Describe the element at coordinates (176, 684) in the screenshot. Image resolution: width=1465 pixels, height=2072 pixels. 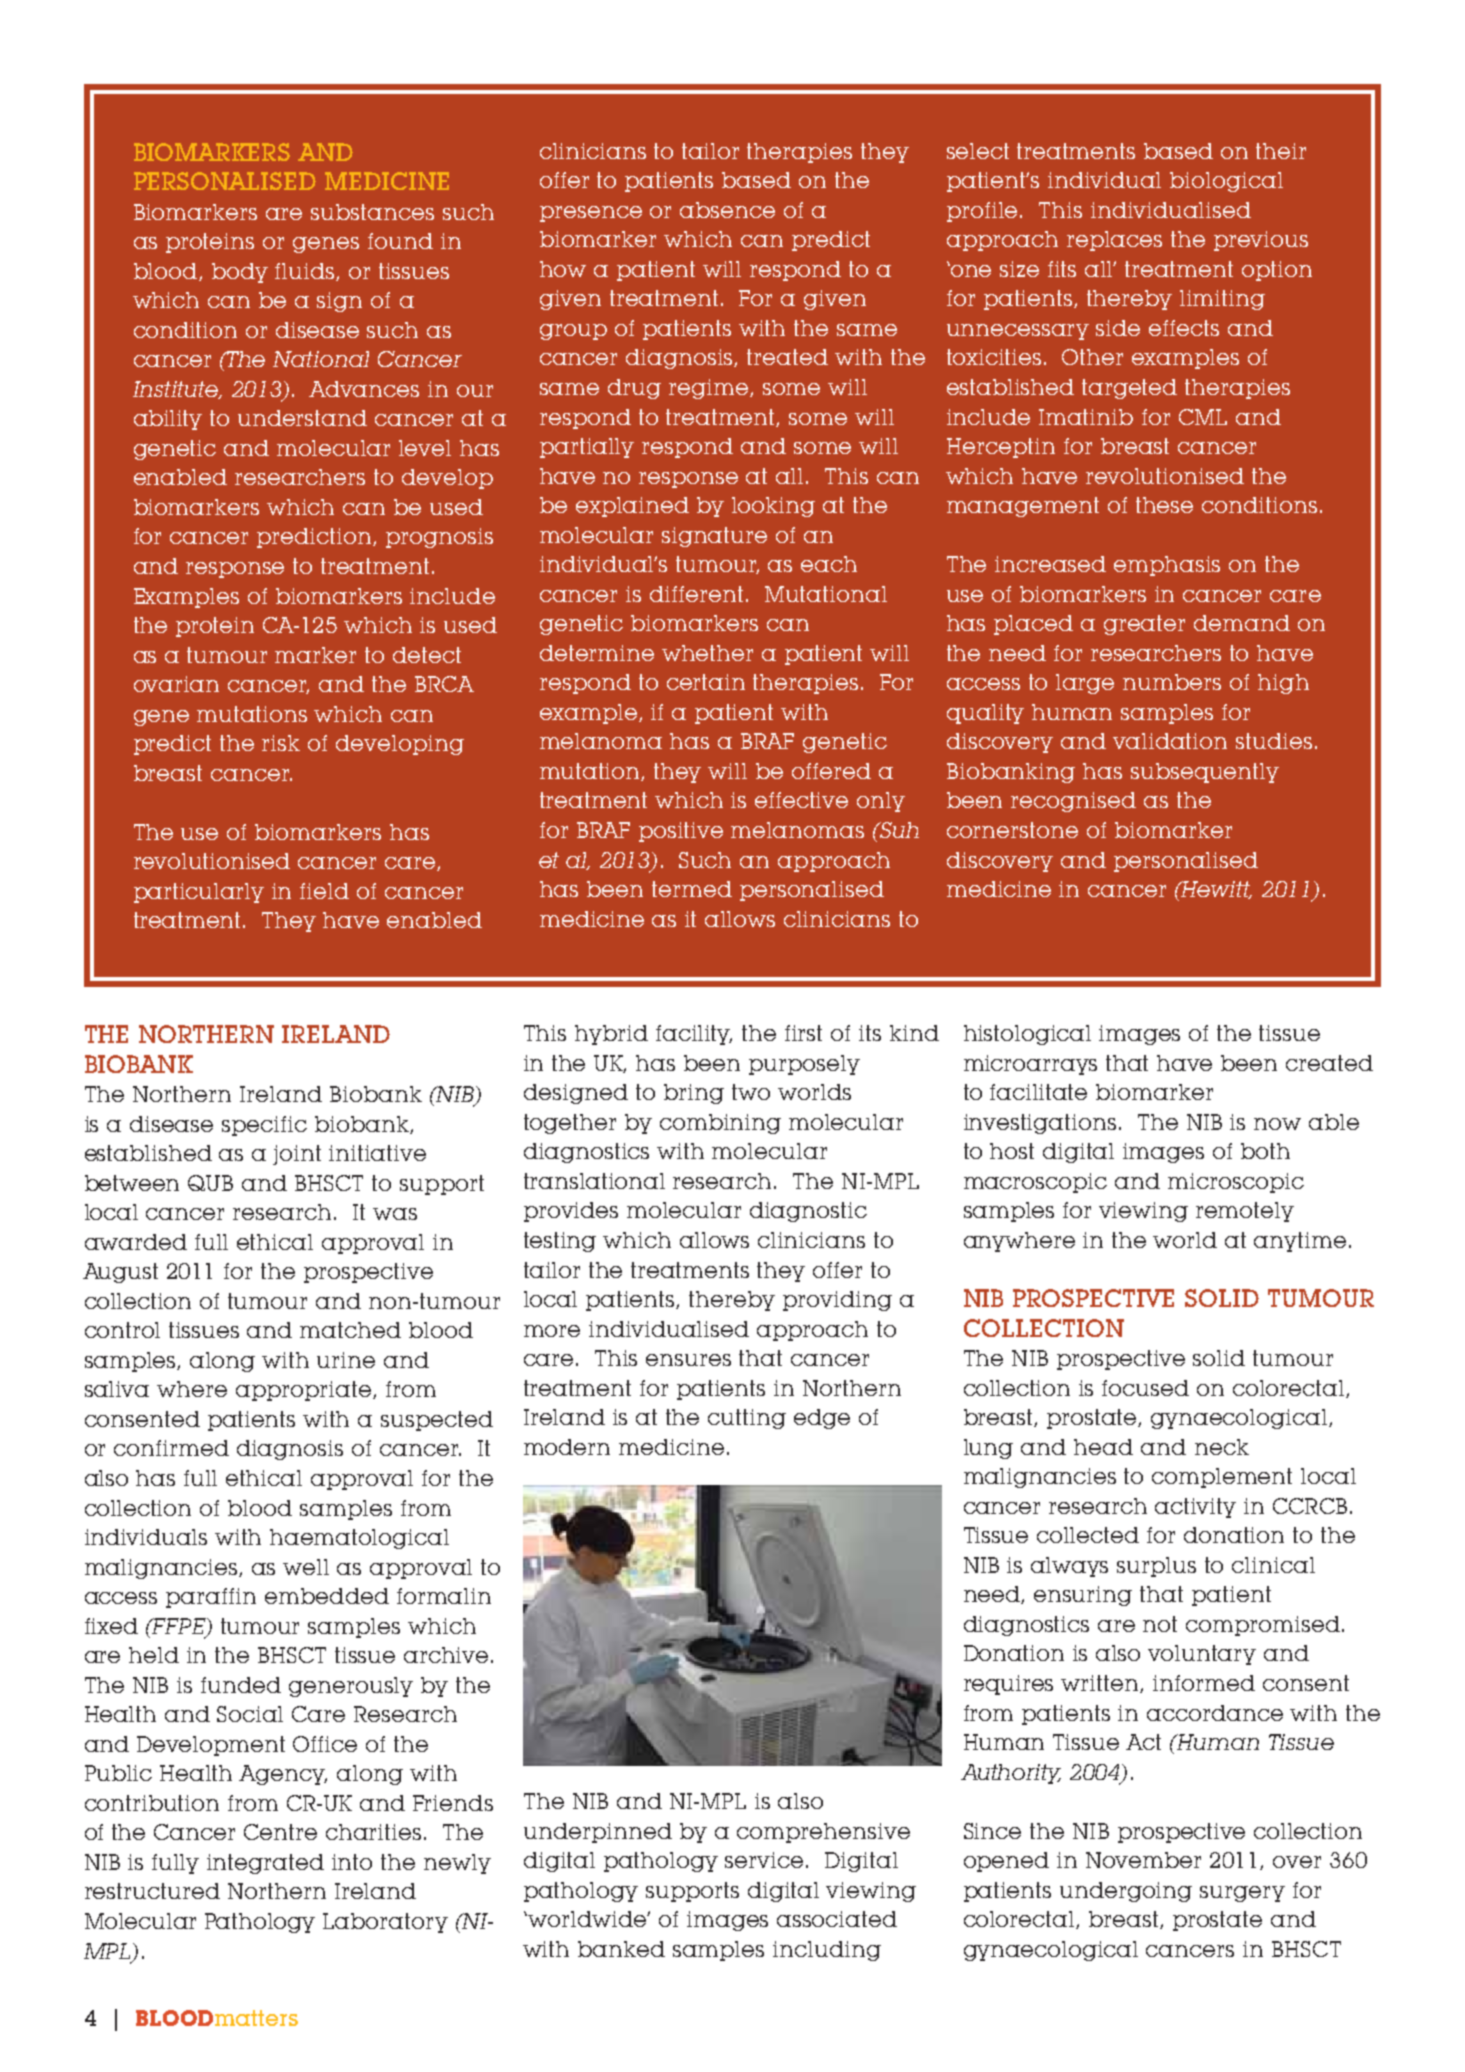
I see `ovarian` at that location.
